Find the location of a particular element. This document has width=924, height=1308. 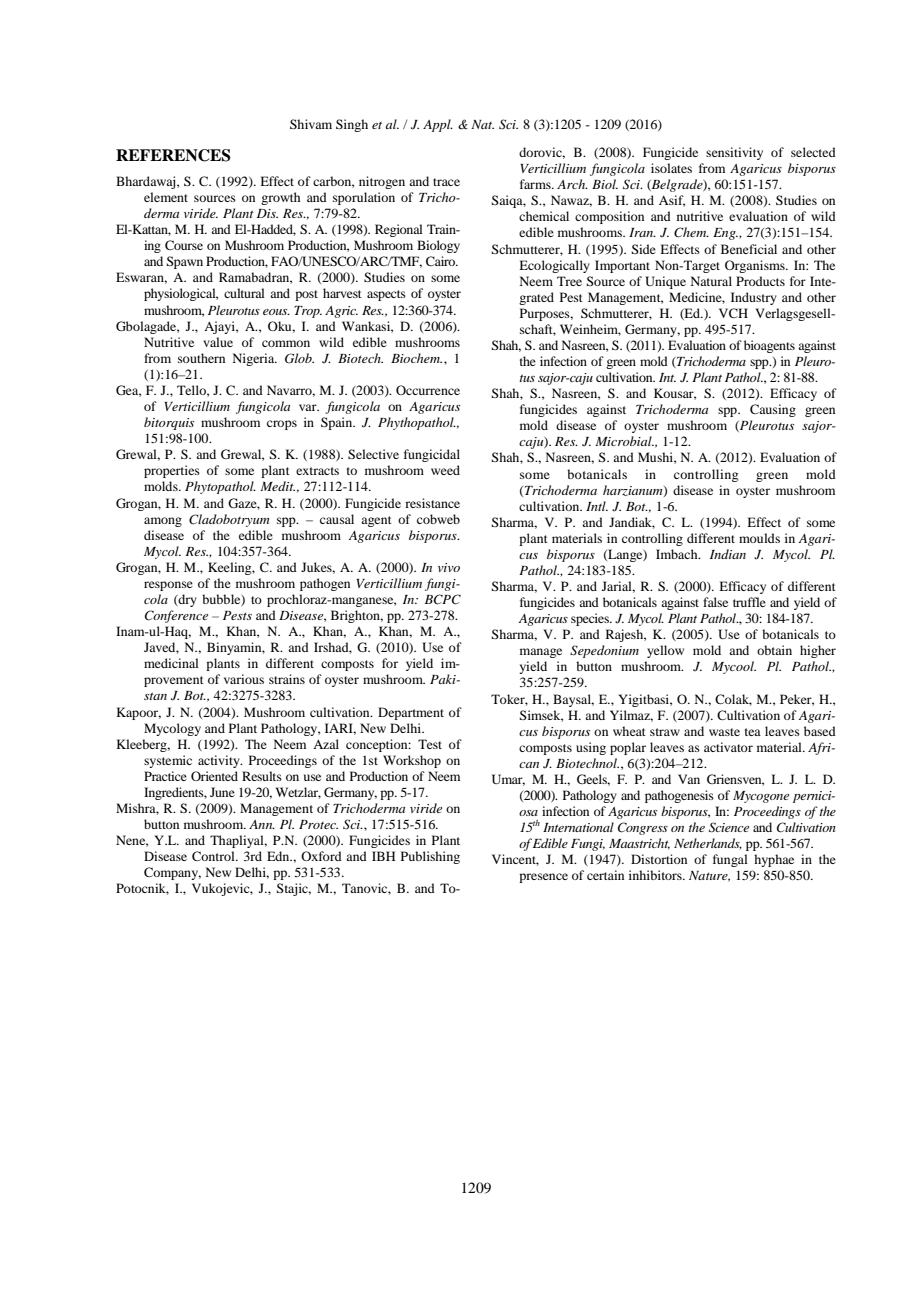

Occurrence is located at coordinates (428, 390).
